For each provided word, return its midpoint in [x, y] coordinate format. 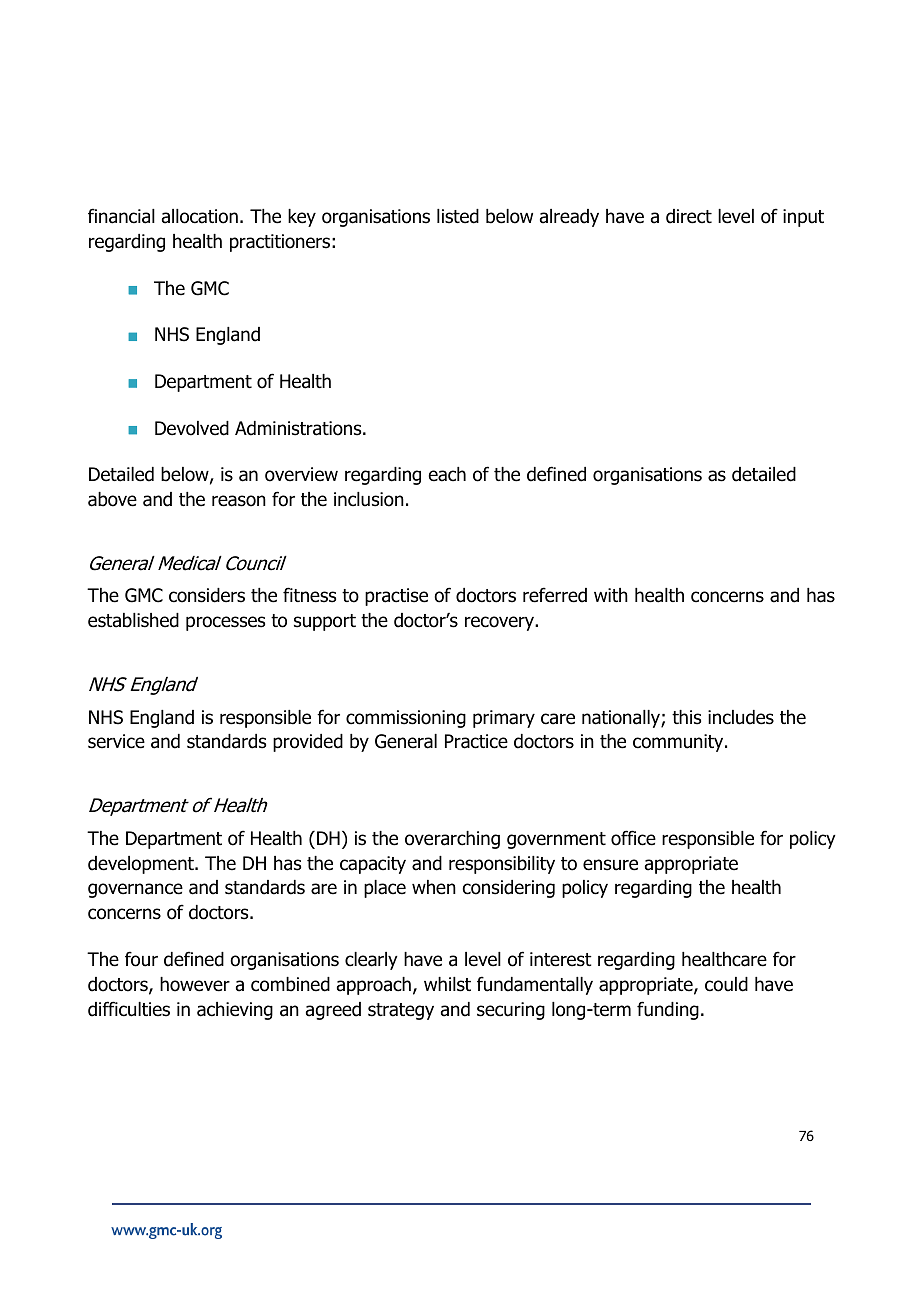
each [447, 474]
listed [458, 216]
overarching [452, 840]
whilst [447, 984]
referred [555, 595]
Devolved [192, 428]
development [142, 865]
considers [207, 595]
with [611, 595]
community [679, 743]
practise [396, 597]
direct [689, 216]
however [195, 984]
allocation [200, 216]
